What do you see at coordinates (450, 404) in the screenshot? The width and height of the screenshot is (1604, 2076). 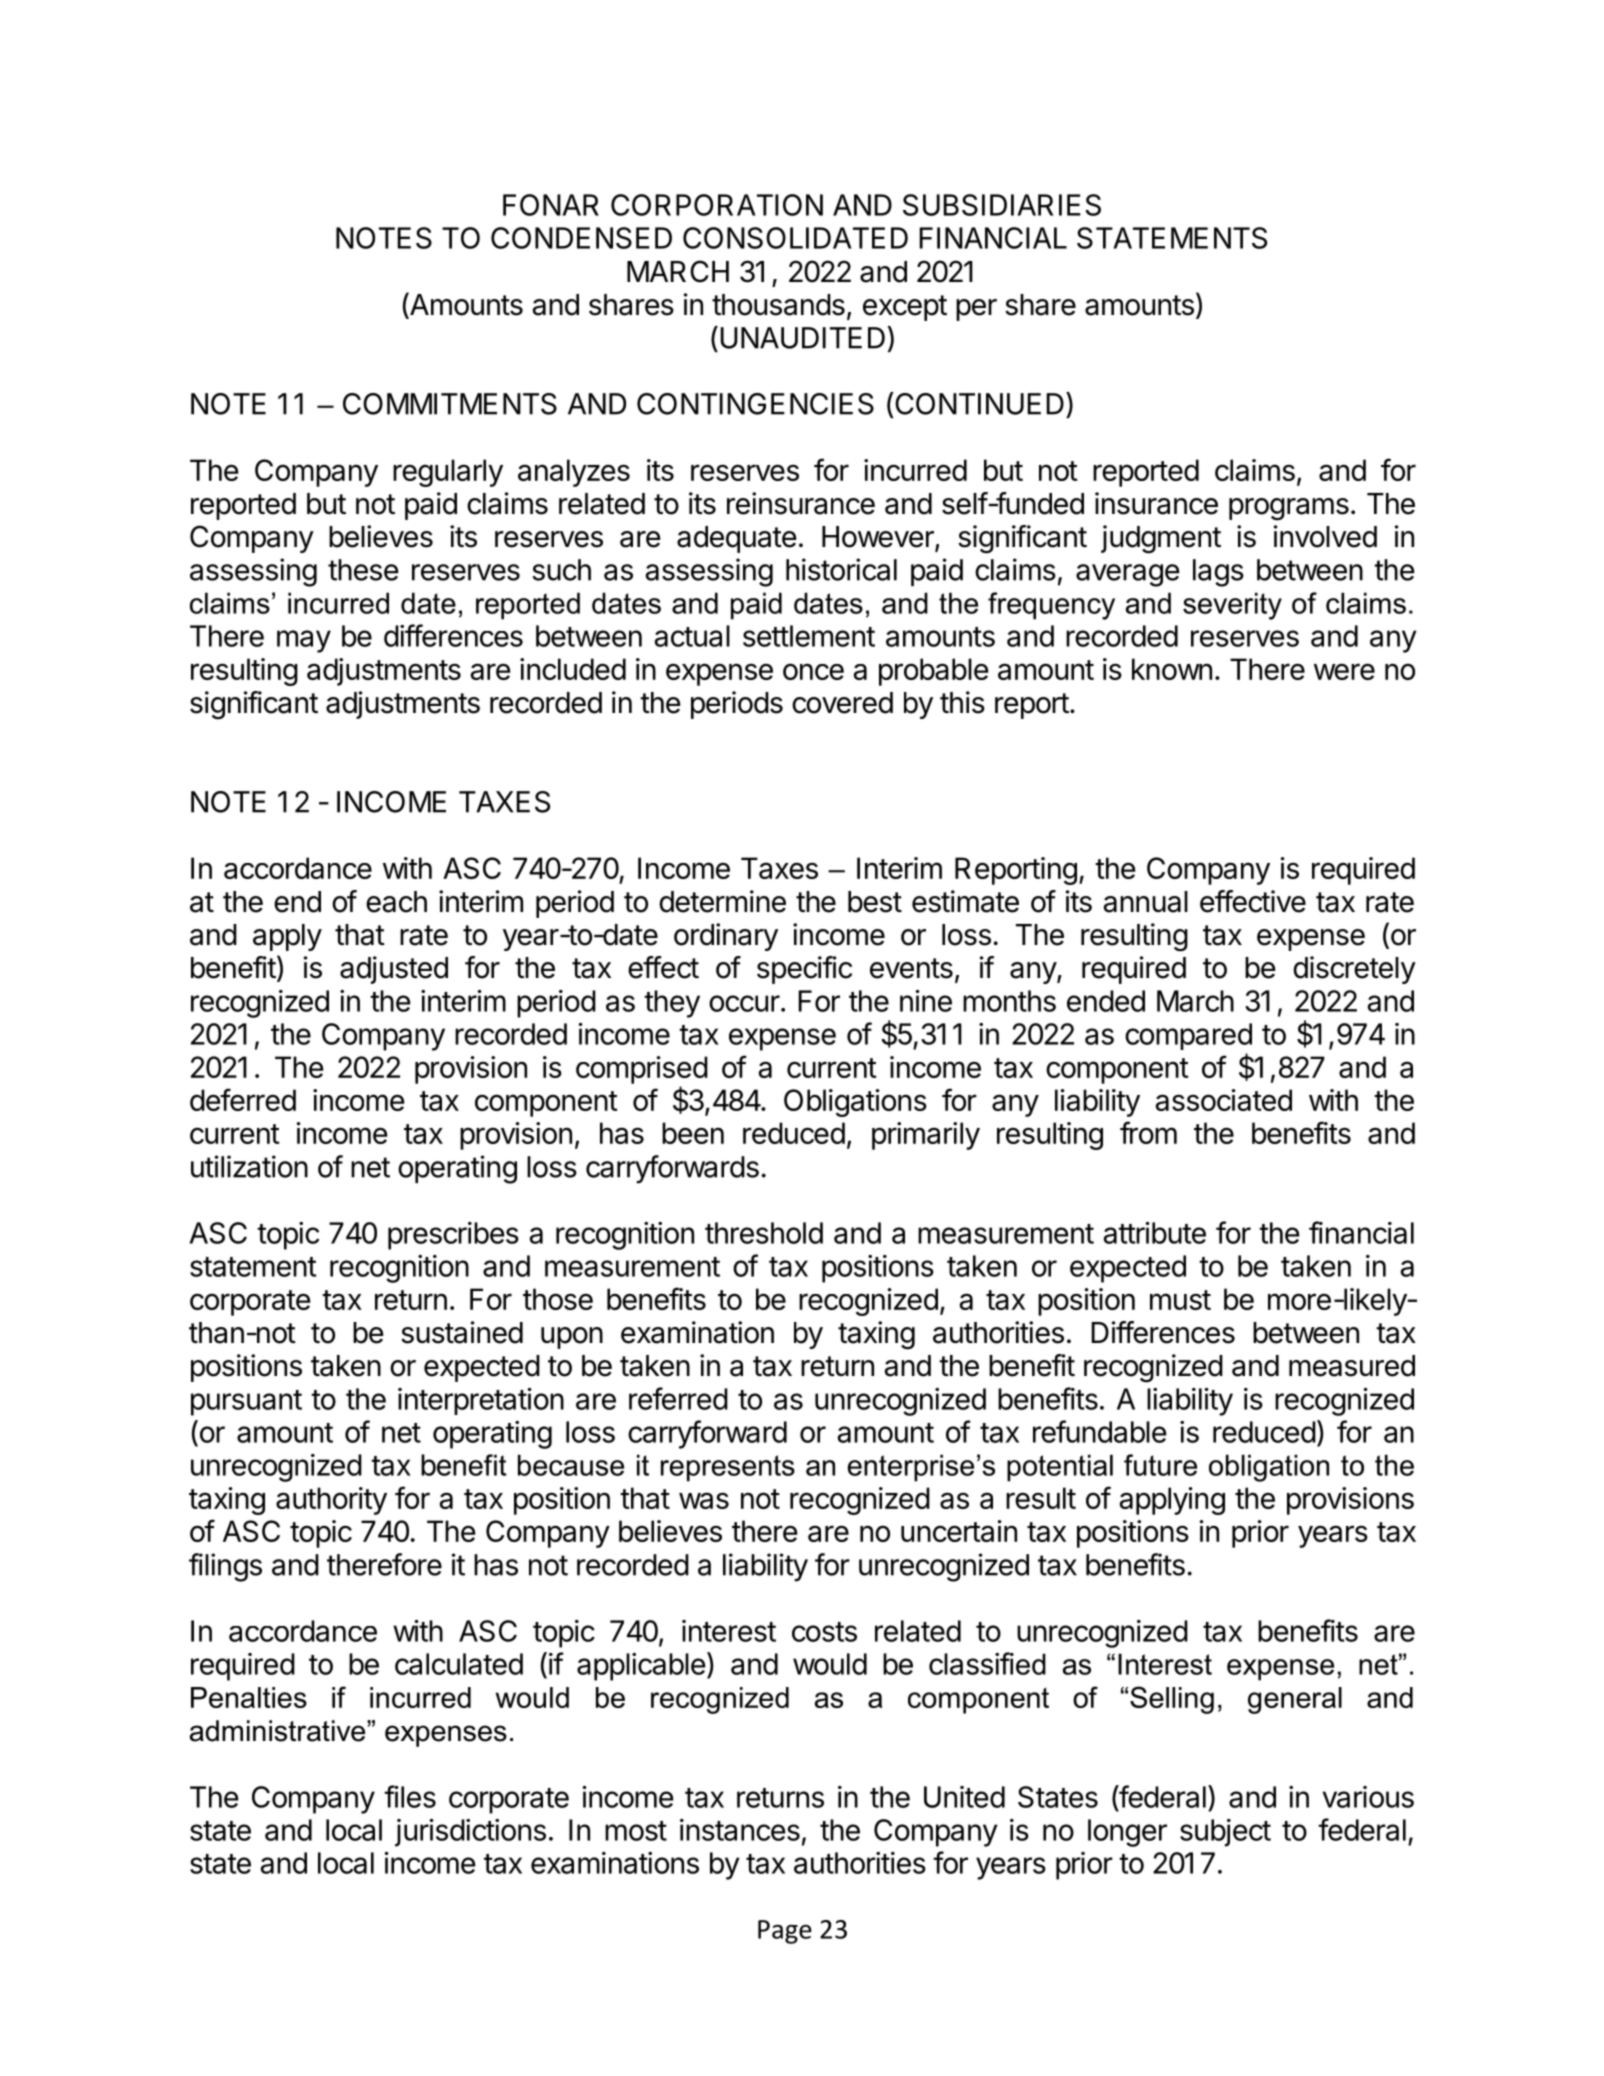 I see `COMMITMENTS` at bounding box center [450, 404].
